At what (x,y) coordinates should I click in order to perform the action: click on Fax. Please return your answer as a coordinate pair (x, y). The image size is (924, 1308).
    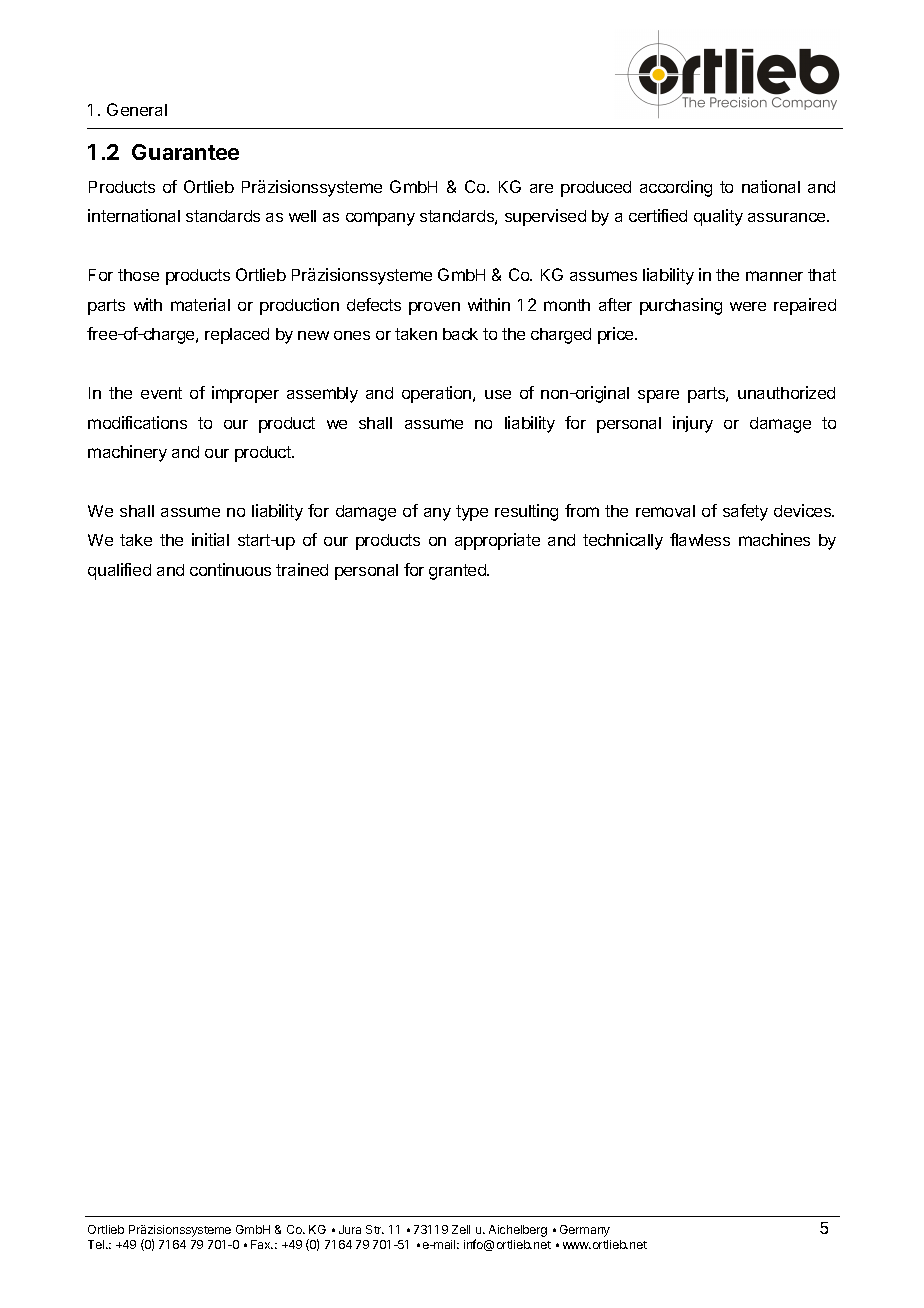
    Looking at the image, I should click on (262, 1244).
